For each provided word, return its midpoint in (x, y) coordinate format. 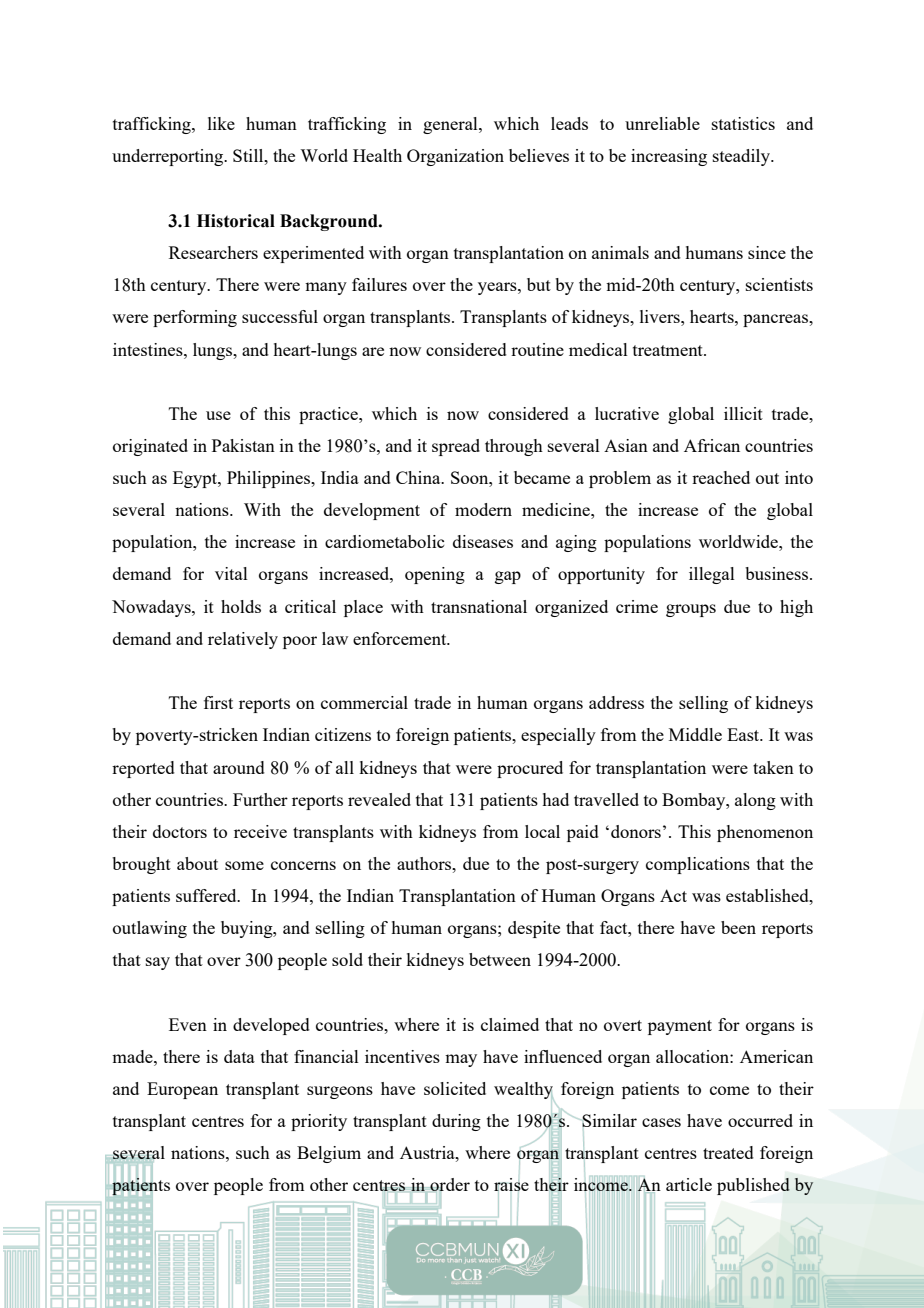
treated (728, 1152)
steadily (742, 157)
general (451, 125)
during (456, 1122)
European (182, 1090)
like (221, 123)
